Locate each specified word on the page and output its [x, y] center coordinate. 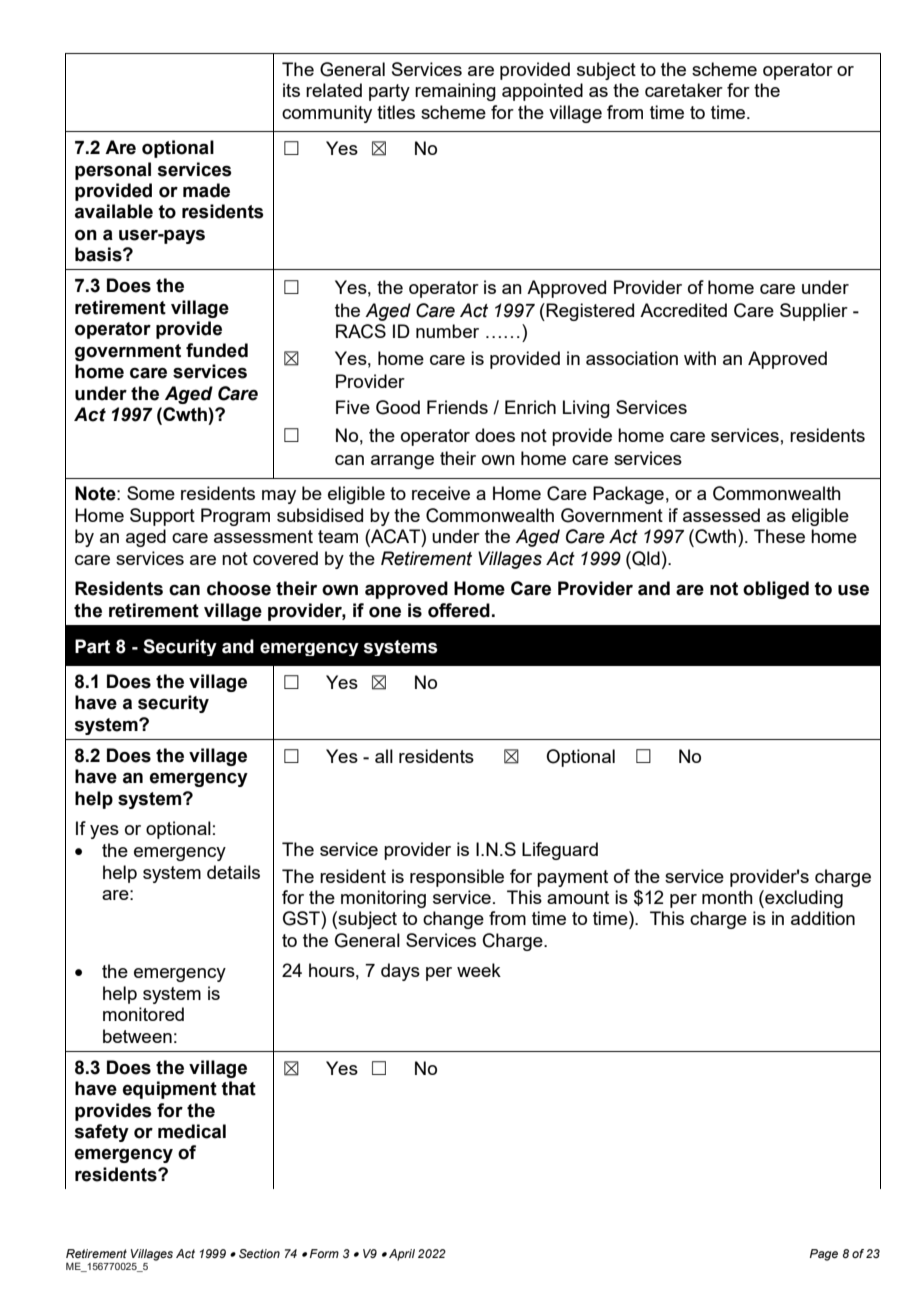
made [206, 190]
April [402, 1255]
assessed [721, 515]
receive [441, 493]
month [727, 897]
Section [259, 1253]
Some [151, 493]
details [233, 872]
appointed [542, 92]
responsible [457, 878]
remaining [455, 92]
